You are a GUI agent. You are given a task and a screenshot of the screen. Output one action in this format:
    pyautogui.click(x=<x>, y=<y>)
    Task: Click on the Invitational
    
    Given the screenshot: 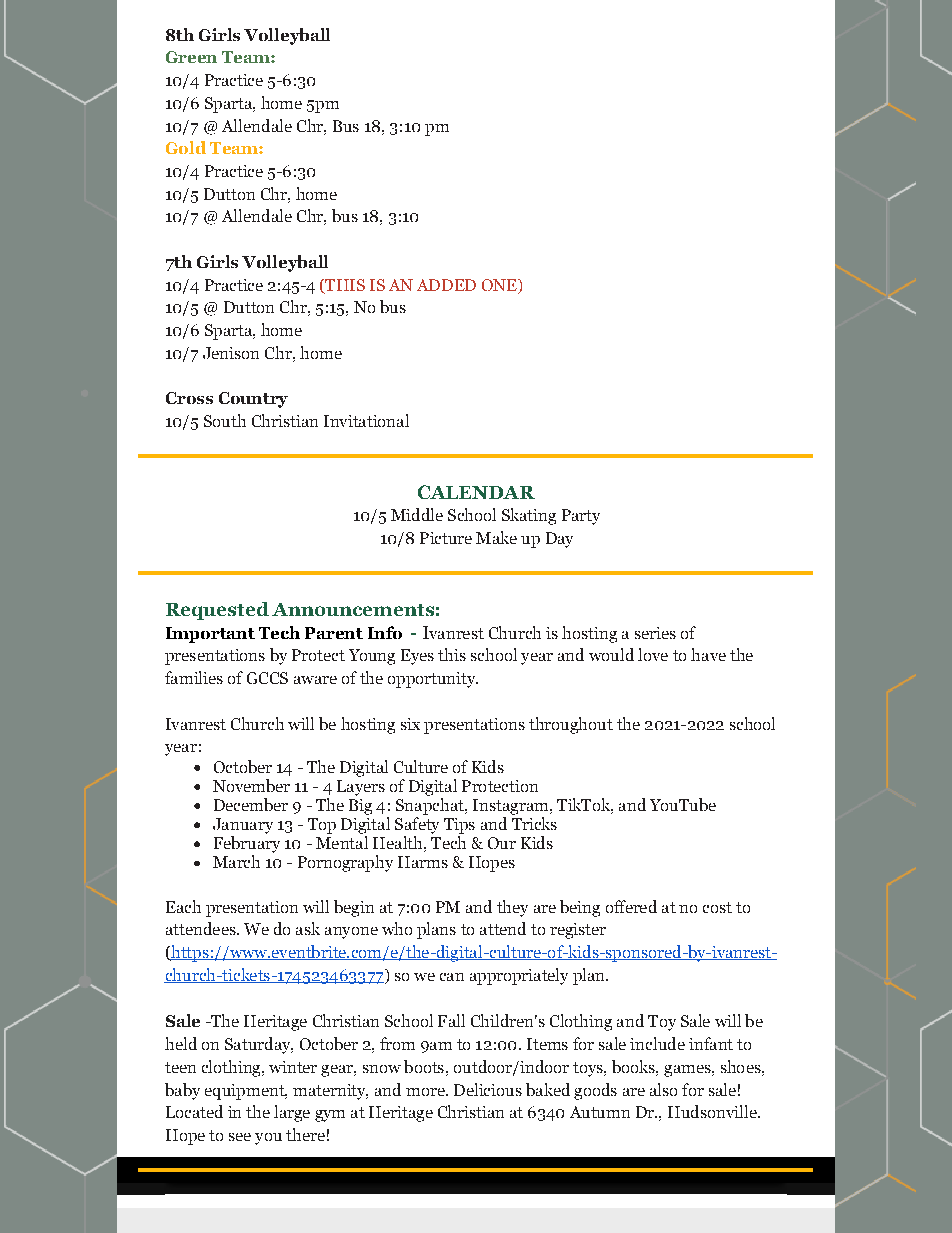 What is the action you would take?
    pyautogui.click(x=366, y=420)
